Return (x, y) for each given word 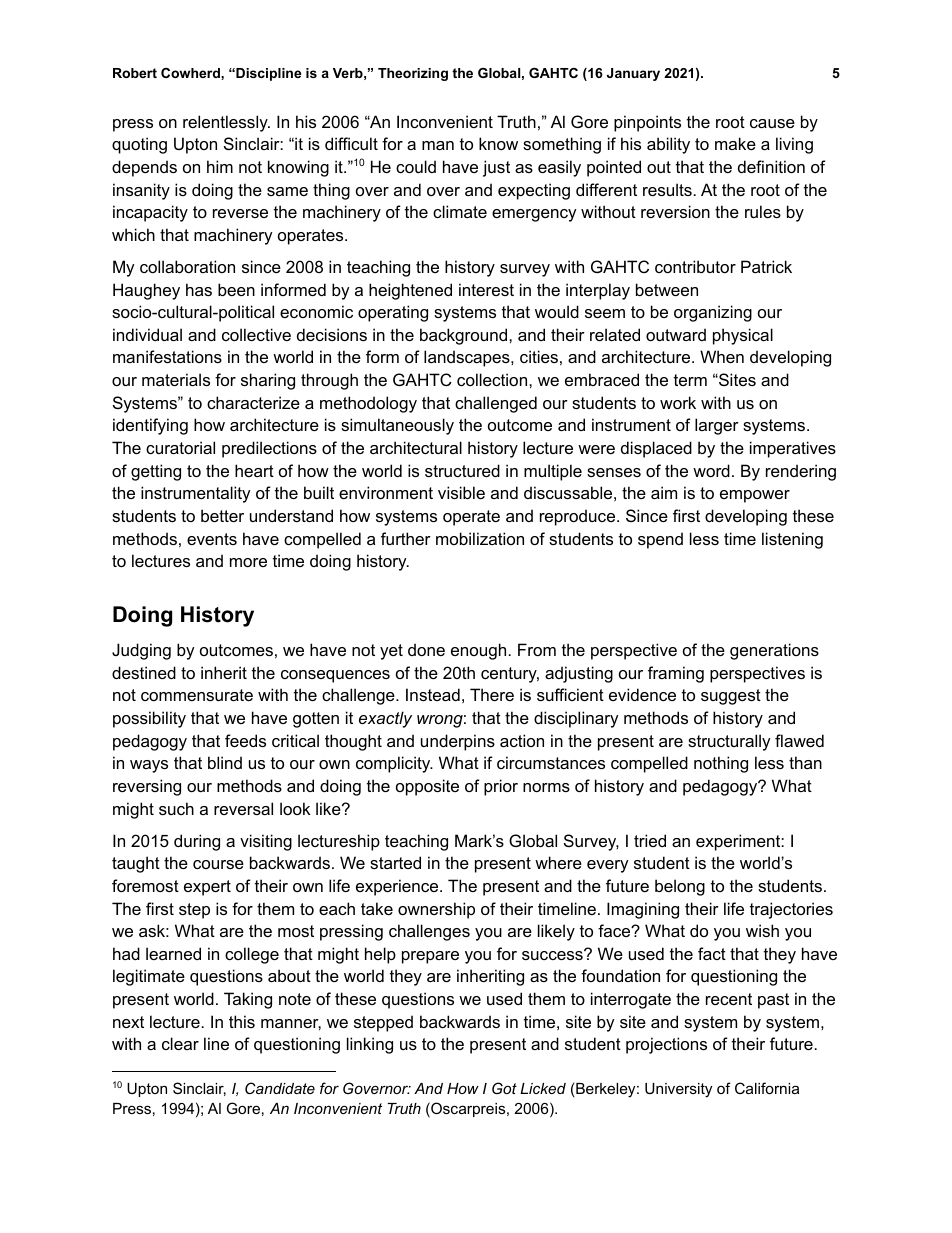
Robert (135, 73)
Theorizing (413, 74)
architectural (416, 447)
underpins (458, 742)
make (735, 143)
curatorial (180, 447)
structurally (729, 742)
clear (180, 1043)
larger (717, 426)
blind (225, 762)
